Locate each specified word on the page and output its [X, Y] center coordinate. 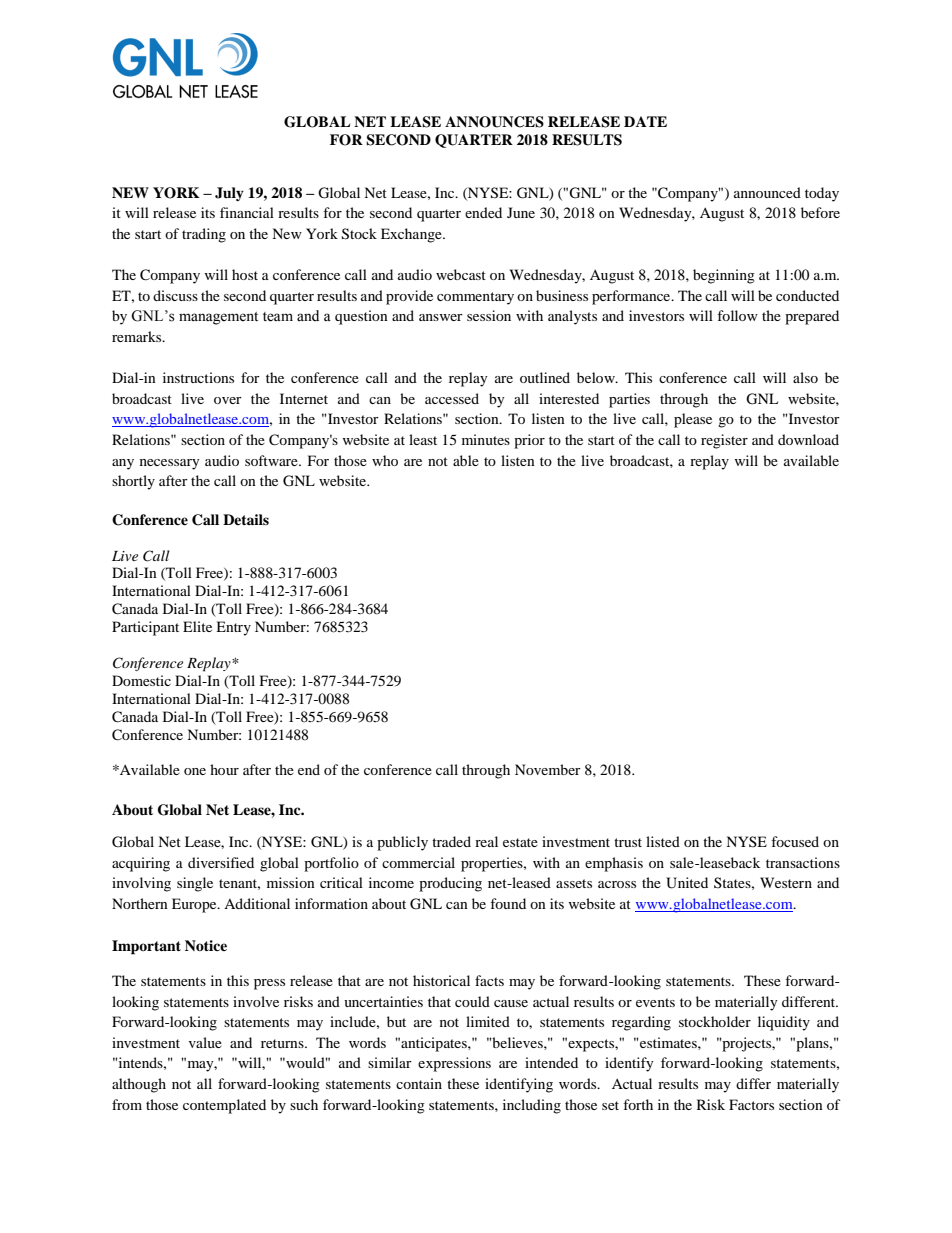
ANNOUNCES [494, 122]
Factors [751, 1104]
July [229, 194]
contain [419, 1083]
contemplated [224, 1106]
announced [767, 192]
